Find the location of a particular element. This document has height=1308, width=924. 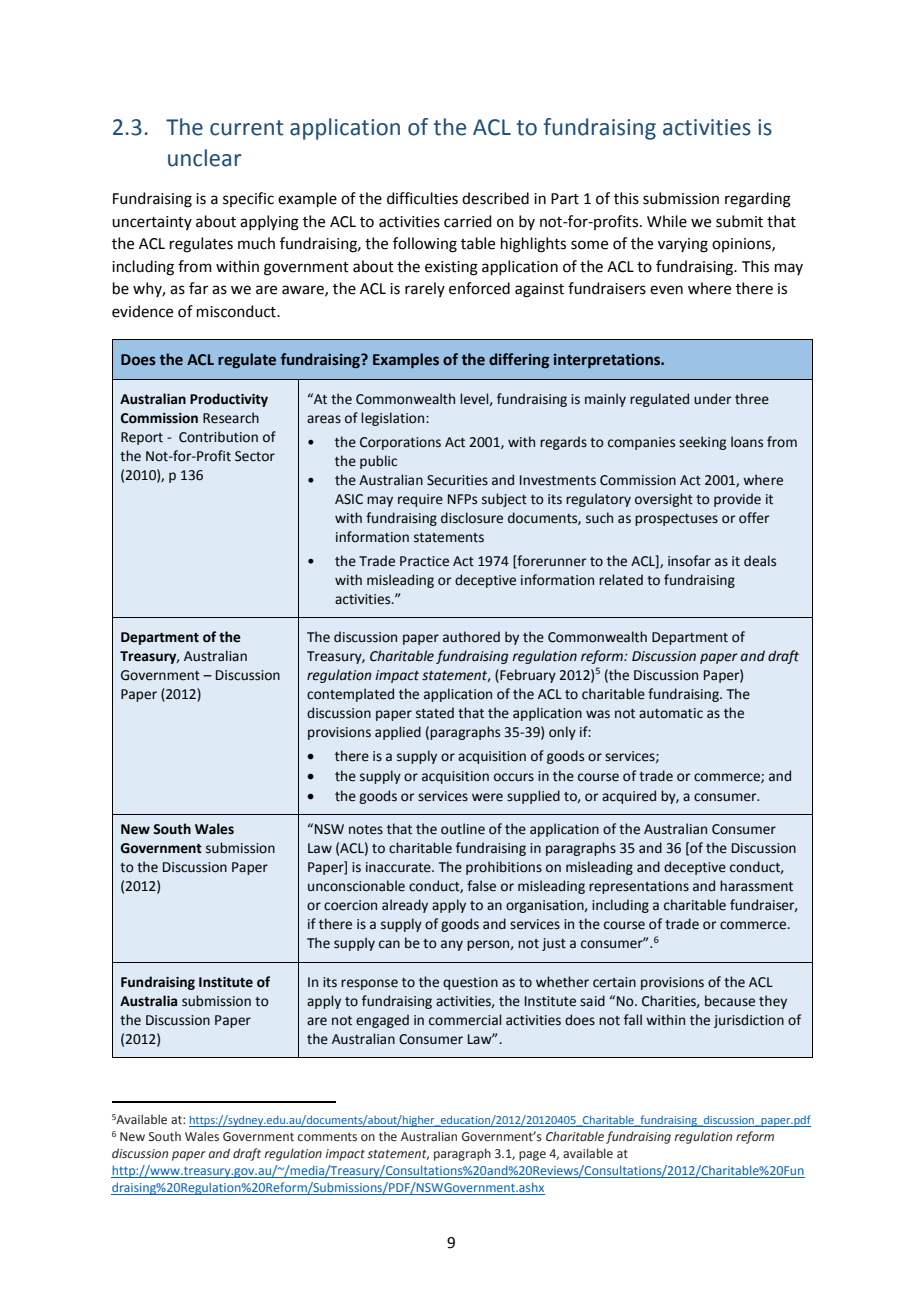

unclear is located at coordinates (205, 158).
